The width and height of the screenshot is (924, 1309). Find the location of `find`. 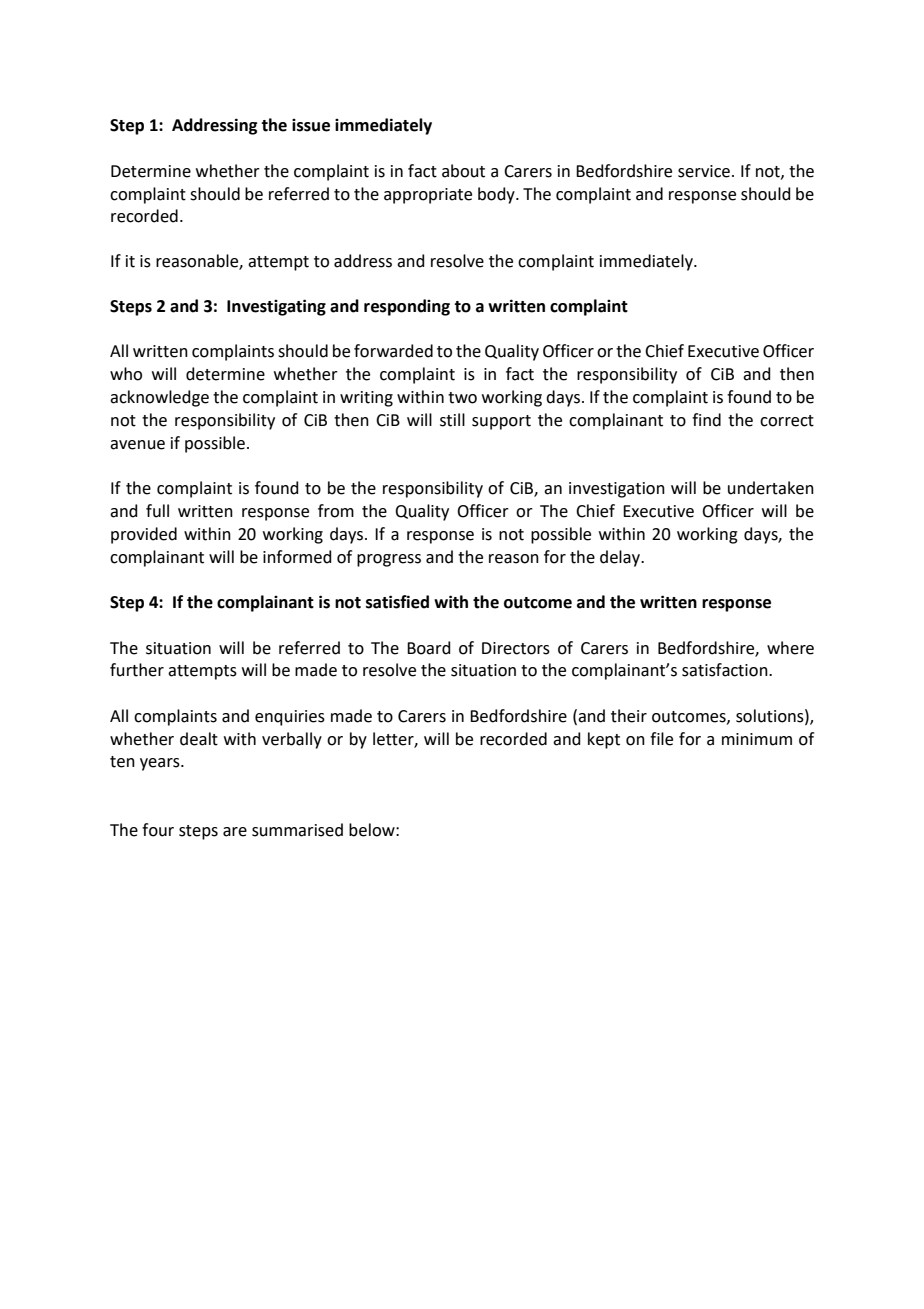

find is located at coordinates (706, 420).
